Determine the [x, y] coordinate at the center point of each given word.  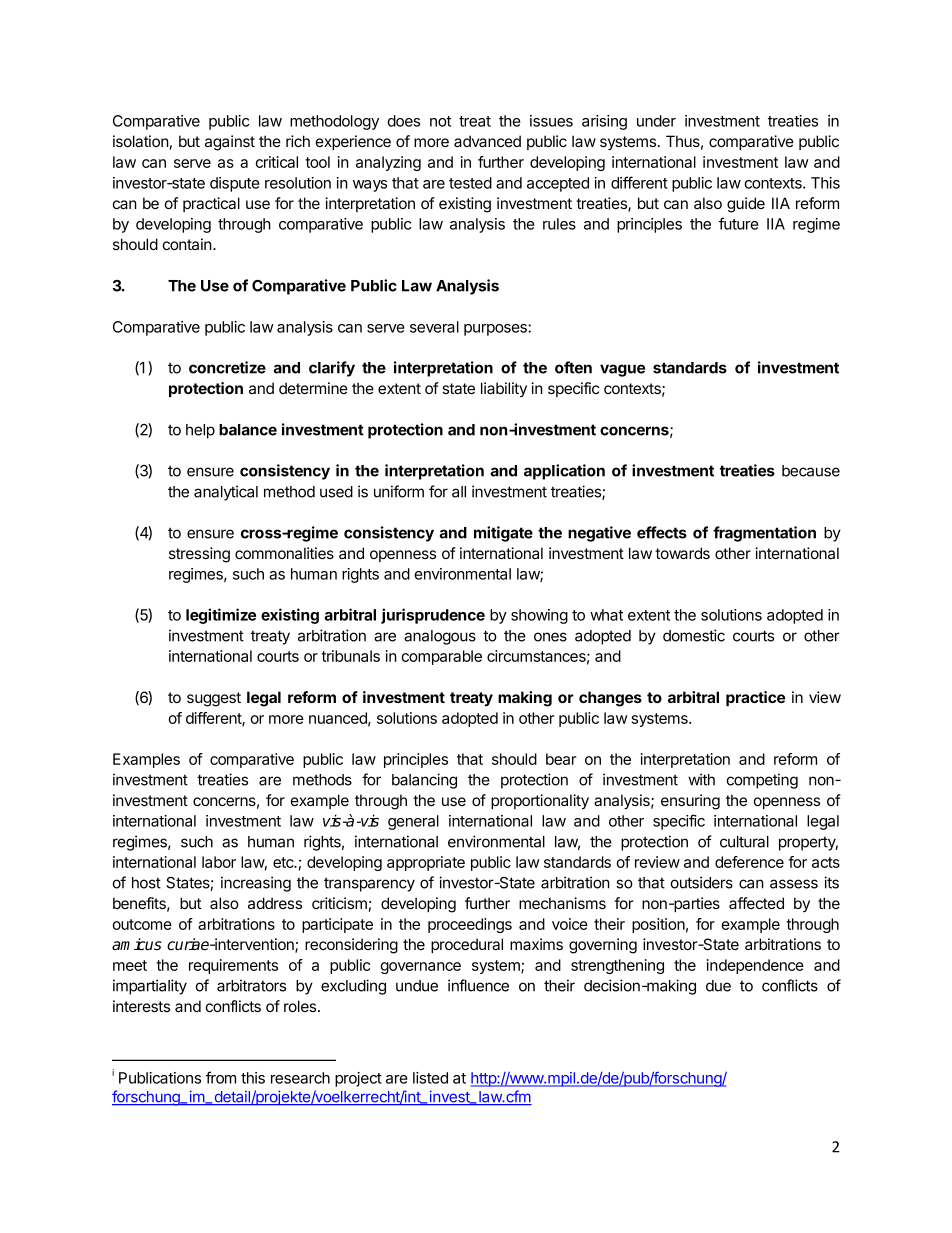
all [459, 492]
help [200, 431]
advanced [487, 141]
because [811, 471]
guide [746, 205]
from [221, 1077]
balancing [424, 781]
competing [762, 781]
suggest [214, 699]
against [230, 143]
